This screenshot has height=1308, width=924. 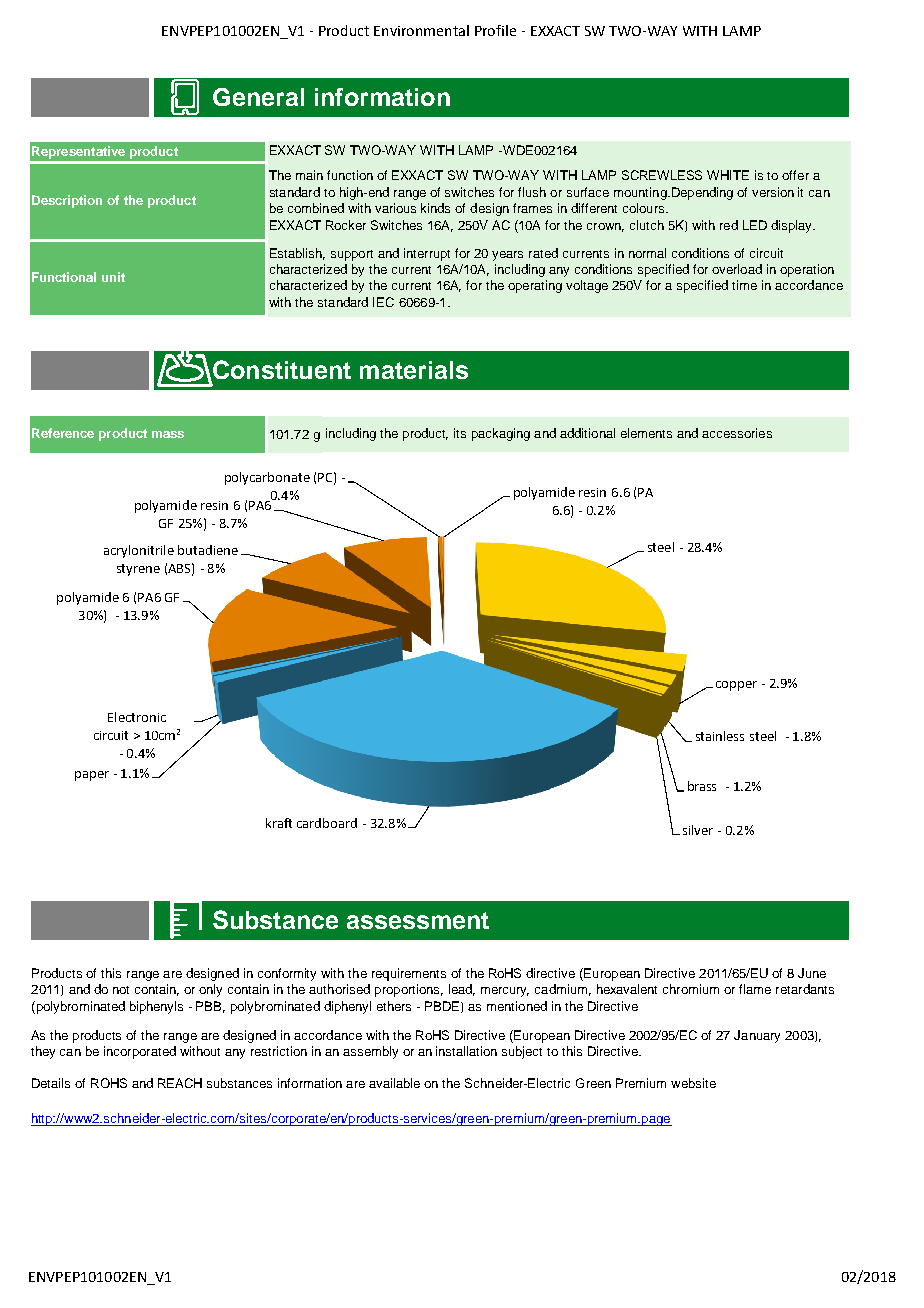 I want to click on acrylonitrile, so click(x=139, y=551).
